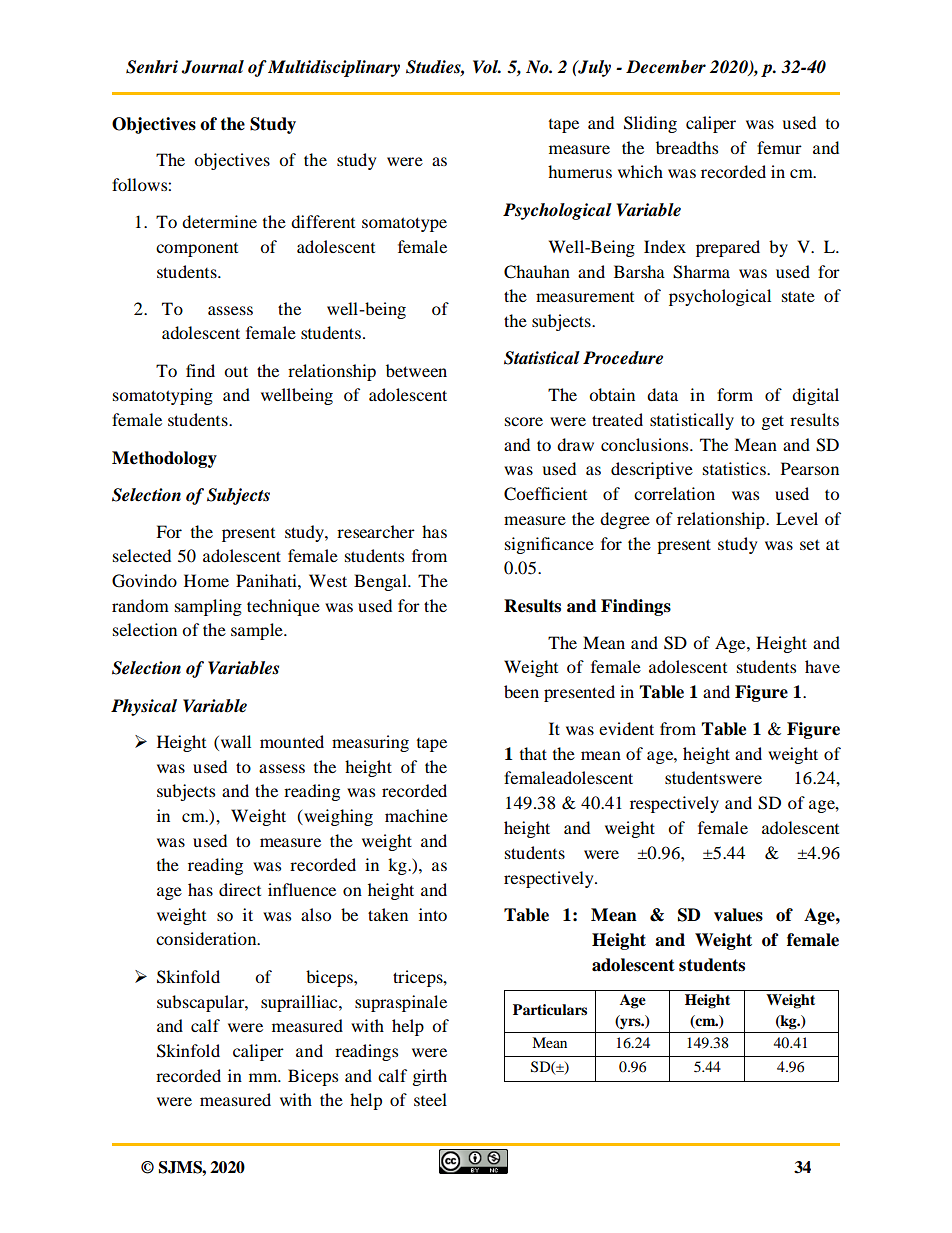  Describe the element at coordinates (779, 147) in the image. I see `femur` at that location.
